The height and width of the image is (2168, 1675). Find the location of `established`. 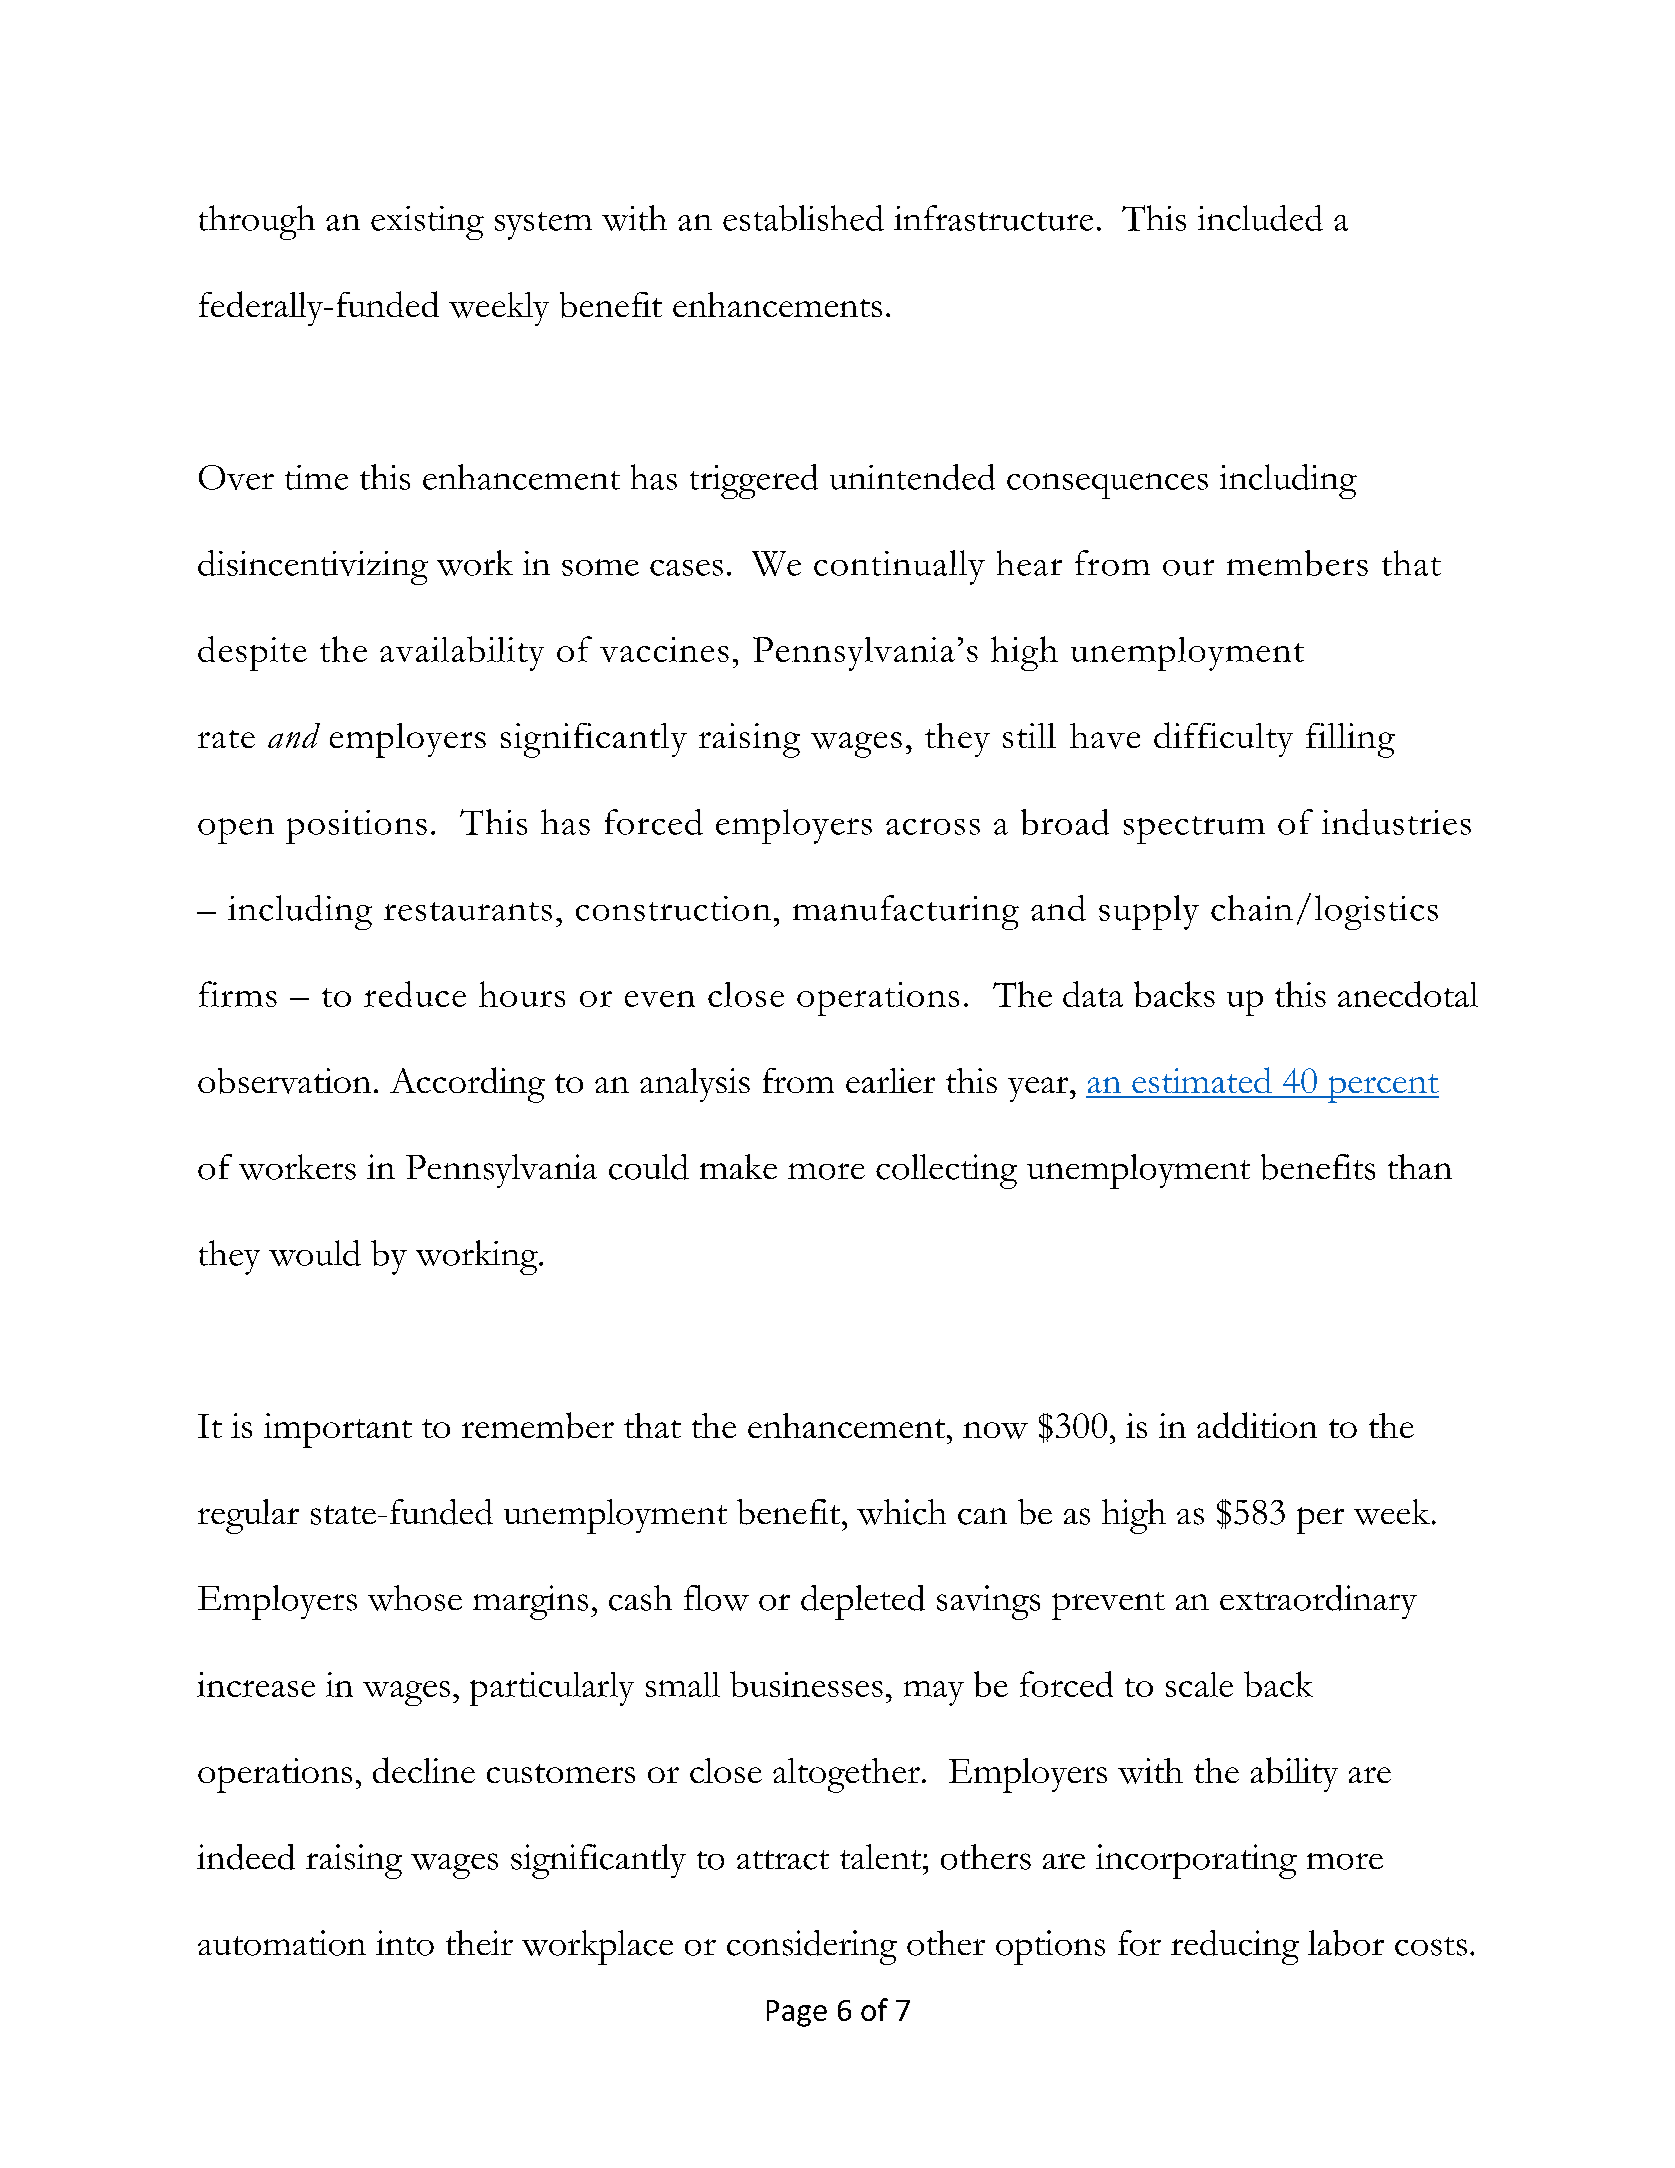

established is located at coordinates (803, 218).
